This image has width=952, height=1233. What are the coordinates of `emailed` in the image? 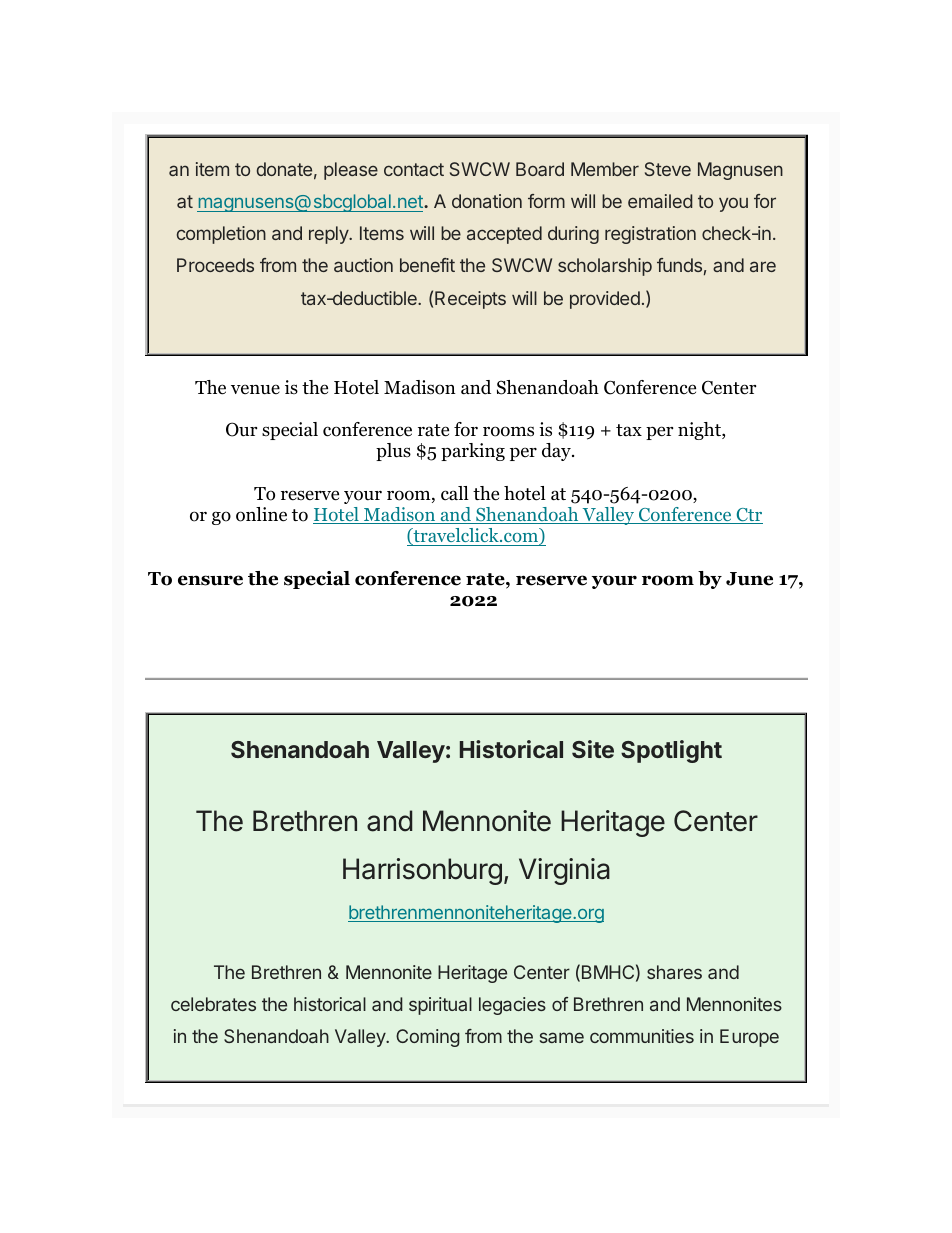 It's located at (660, 201).
